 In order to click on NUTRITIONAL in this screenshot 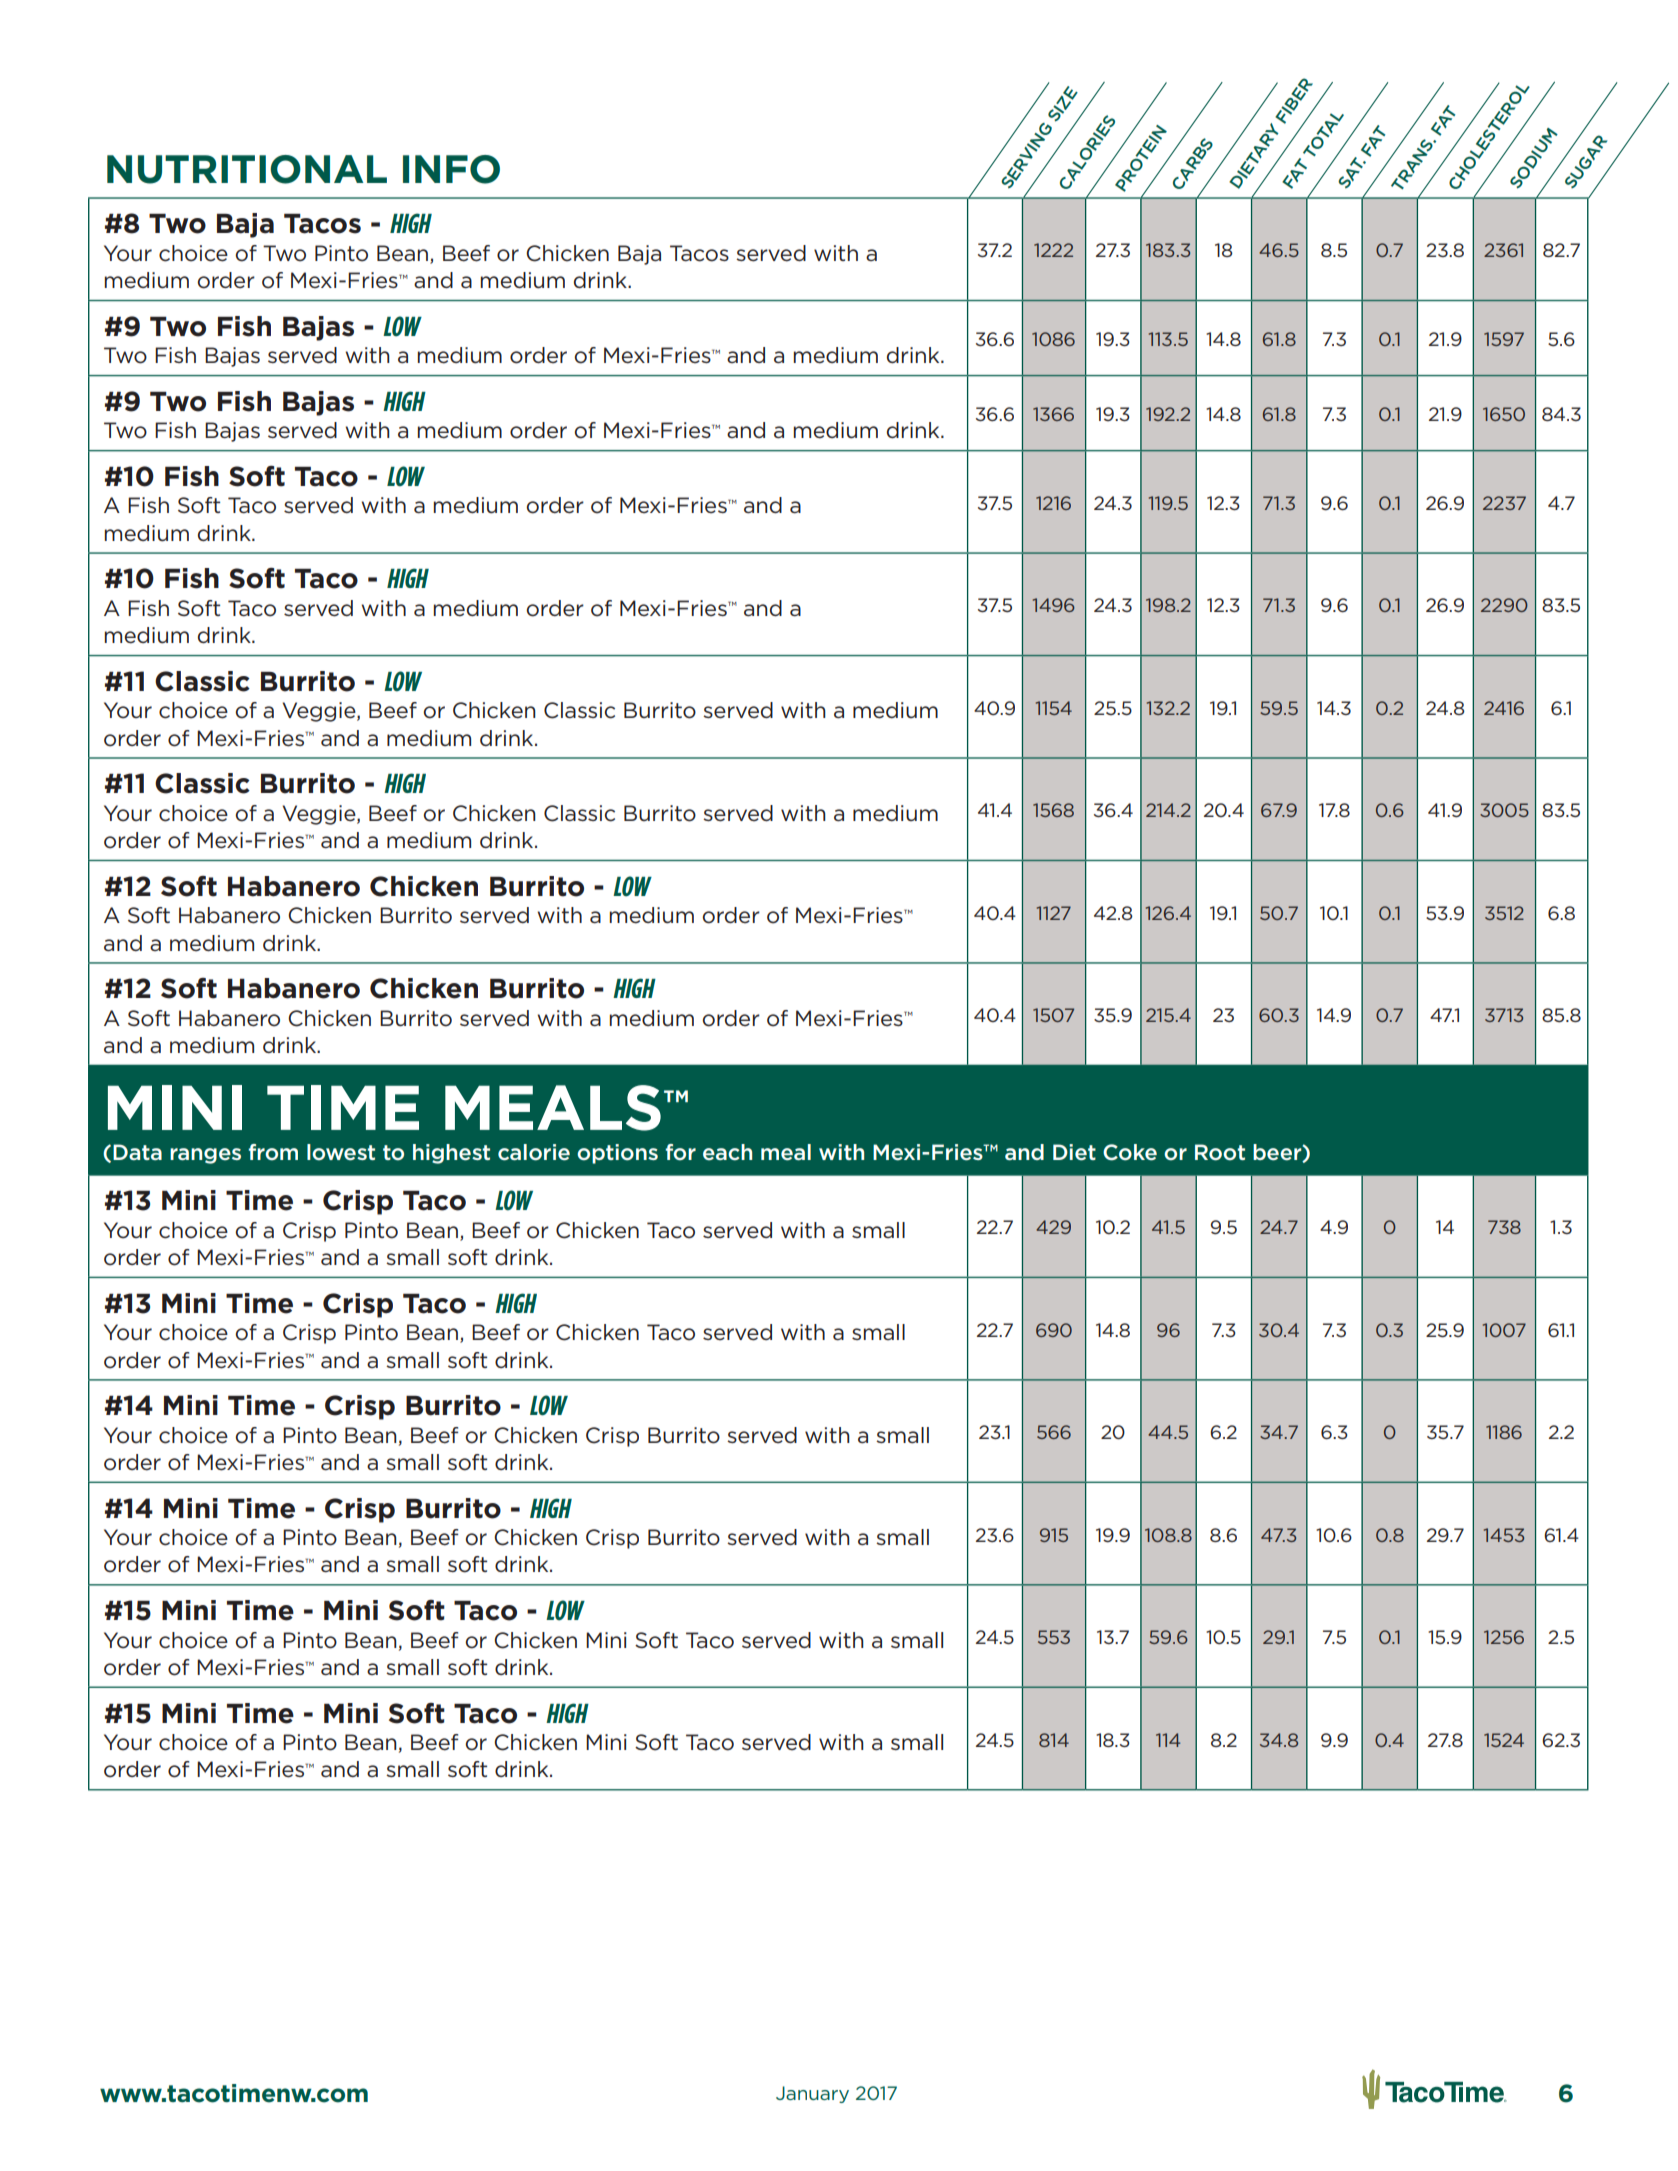, I will do `click(247, 169)`.
